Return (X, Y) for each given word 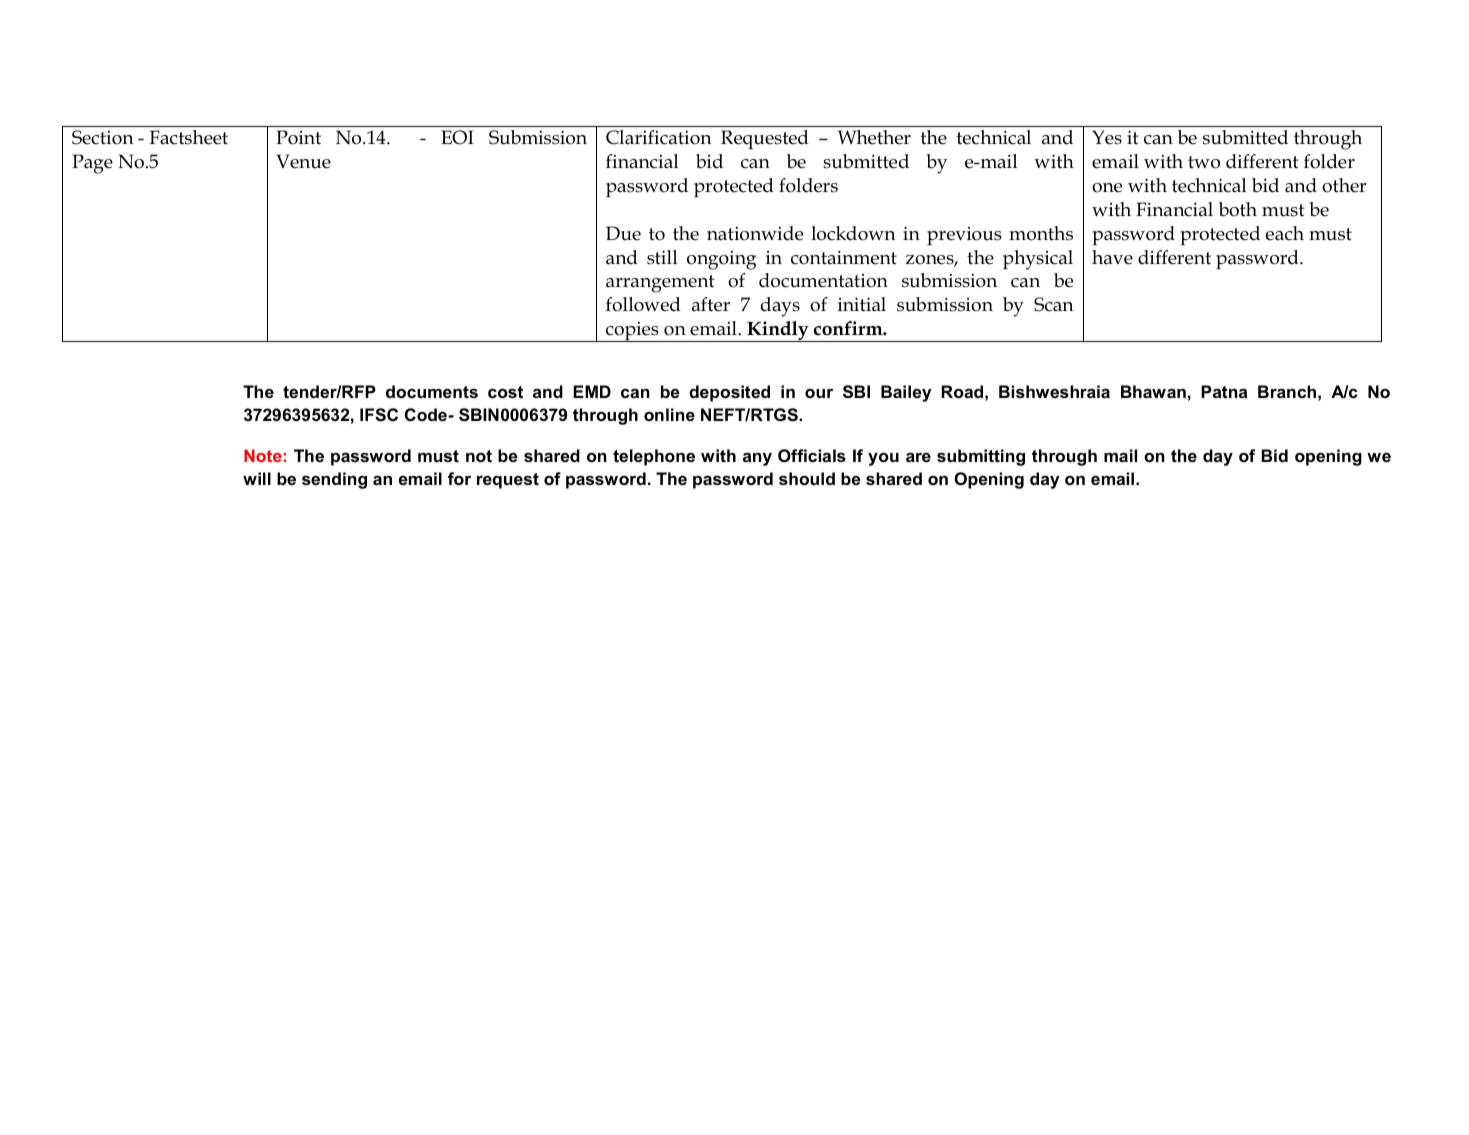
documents (432, 391)
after (711, 304)
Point (298, 137)
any (757, 459)
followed (643, 304)
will (257, 478)
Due (623, 233)
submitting (981, 457)
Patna (1224, 391)
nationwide (755, 233)
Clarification (659, 137)
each (1285, 233)
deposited (729, 393)
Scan (1054, 304)
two (1204, 162)
